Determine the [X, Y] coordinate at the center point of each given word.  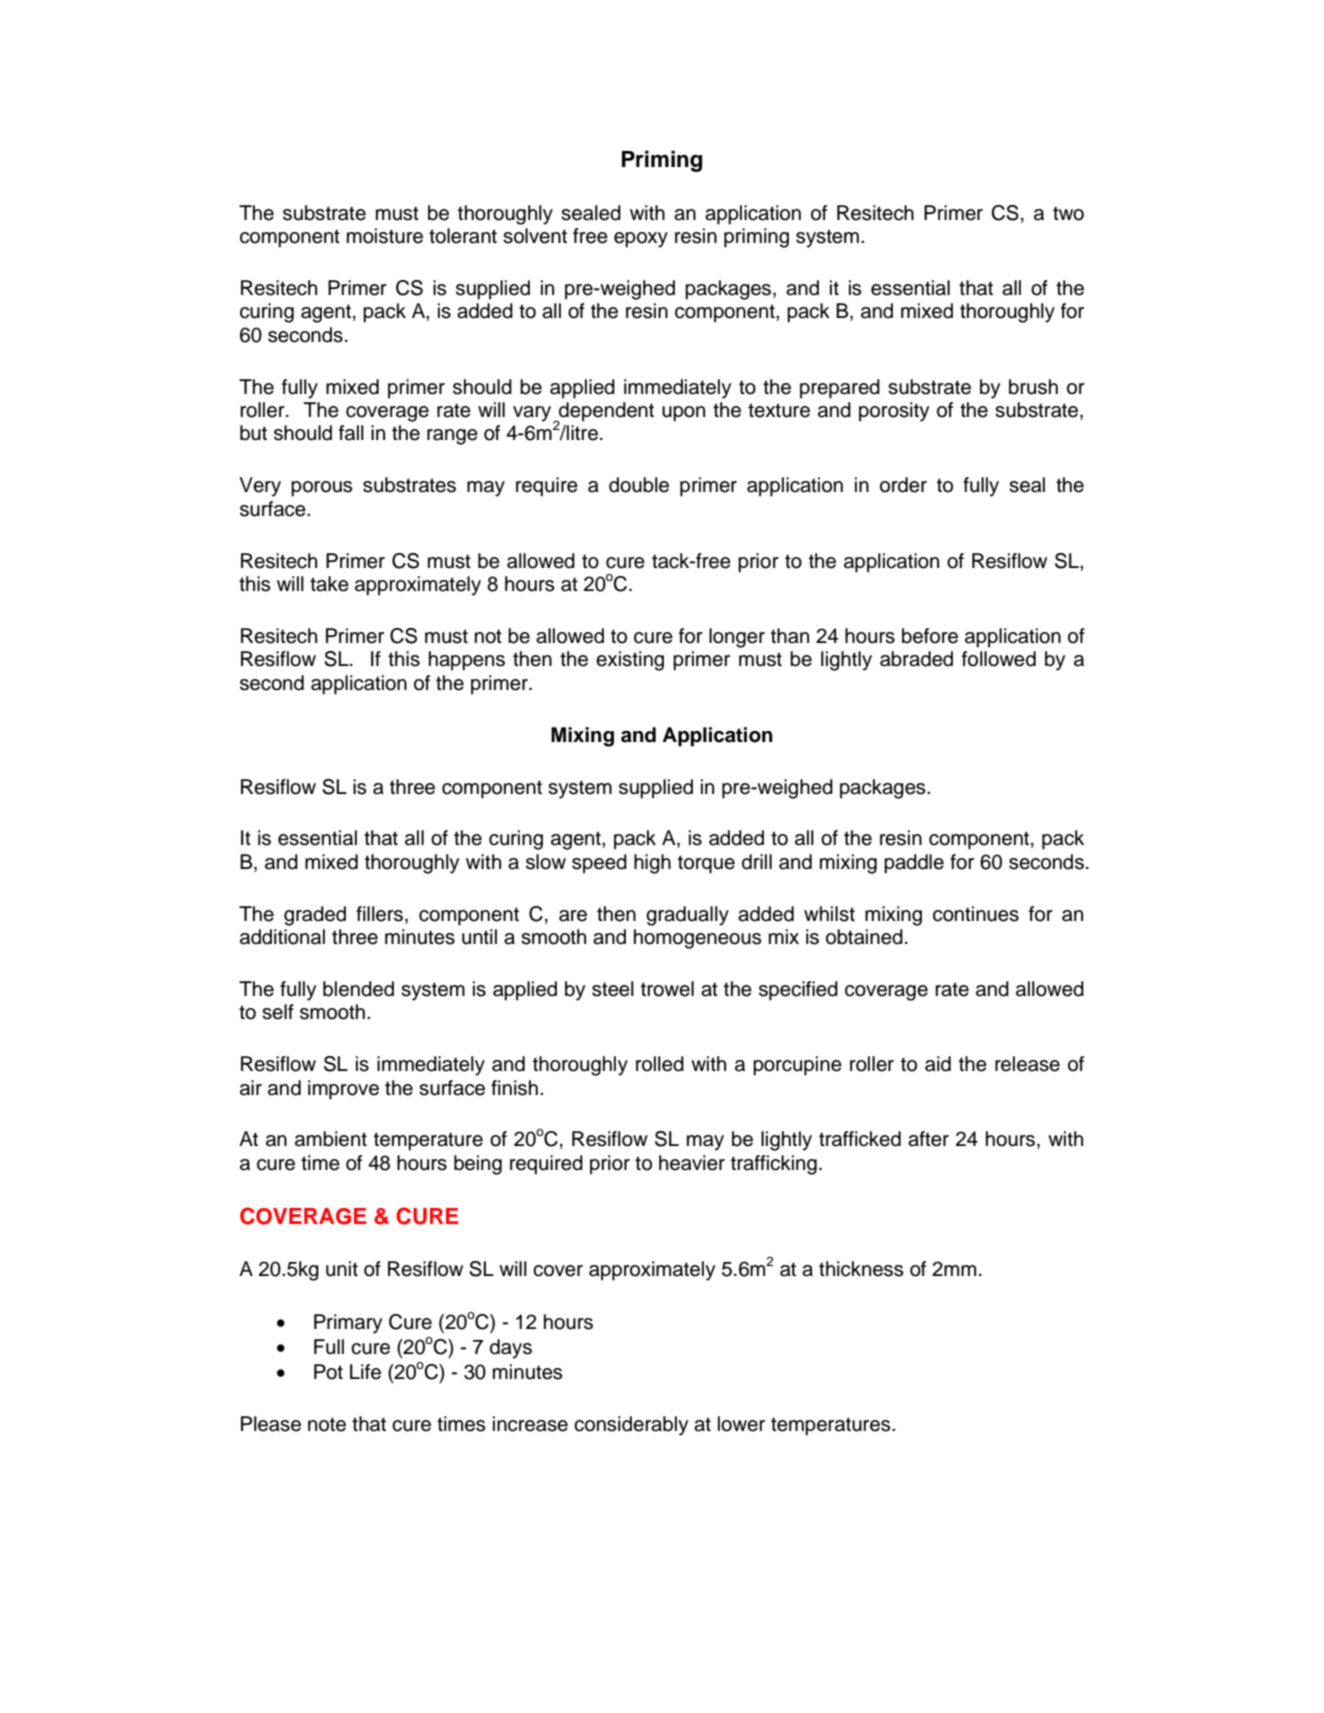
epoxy [641, 240]
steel [613, 989]
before [930, 636]
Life [365, 1372]
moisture [385, 236]
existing [630, 661]
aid [938, 1064]
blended [358, 989]
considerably [631, 1426]
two [1068, 213]
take [329, 584]
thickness [861, 1269]
